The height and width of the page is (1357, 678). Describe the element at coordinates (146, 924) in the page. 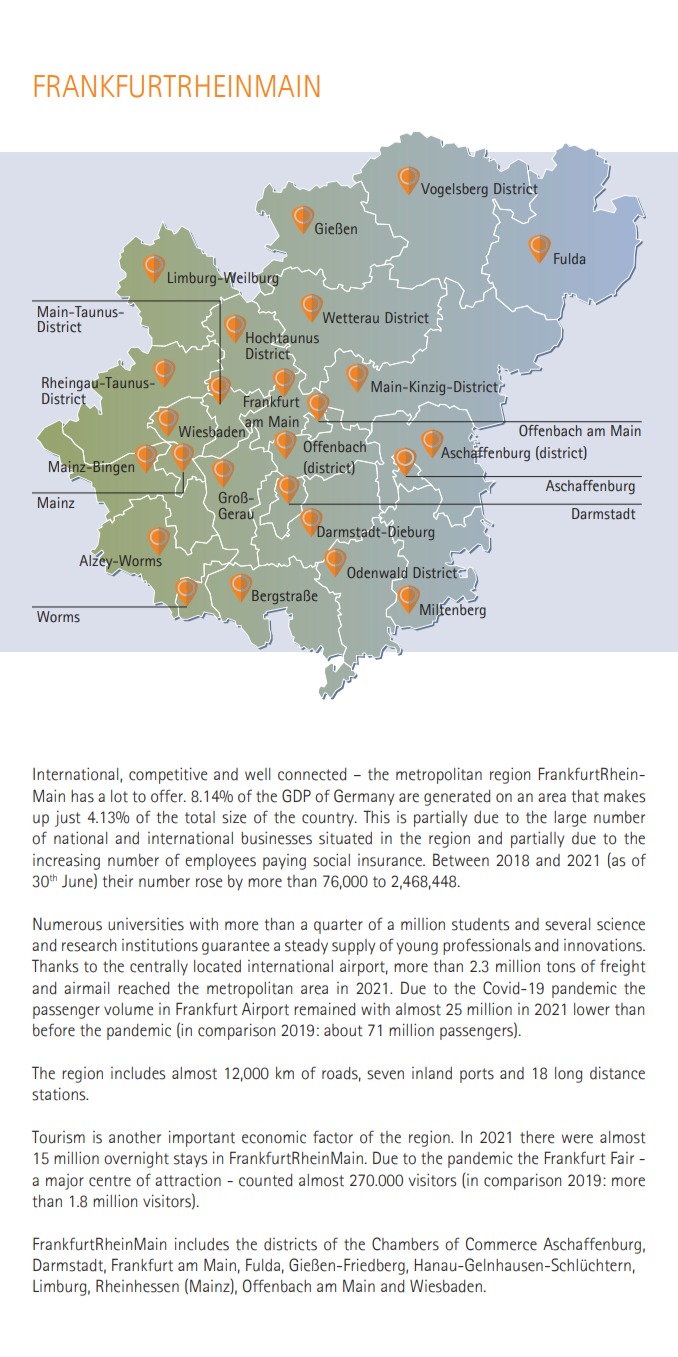

I see `universities` at that location.
